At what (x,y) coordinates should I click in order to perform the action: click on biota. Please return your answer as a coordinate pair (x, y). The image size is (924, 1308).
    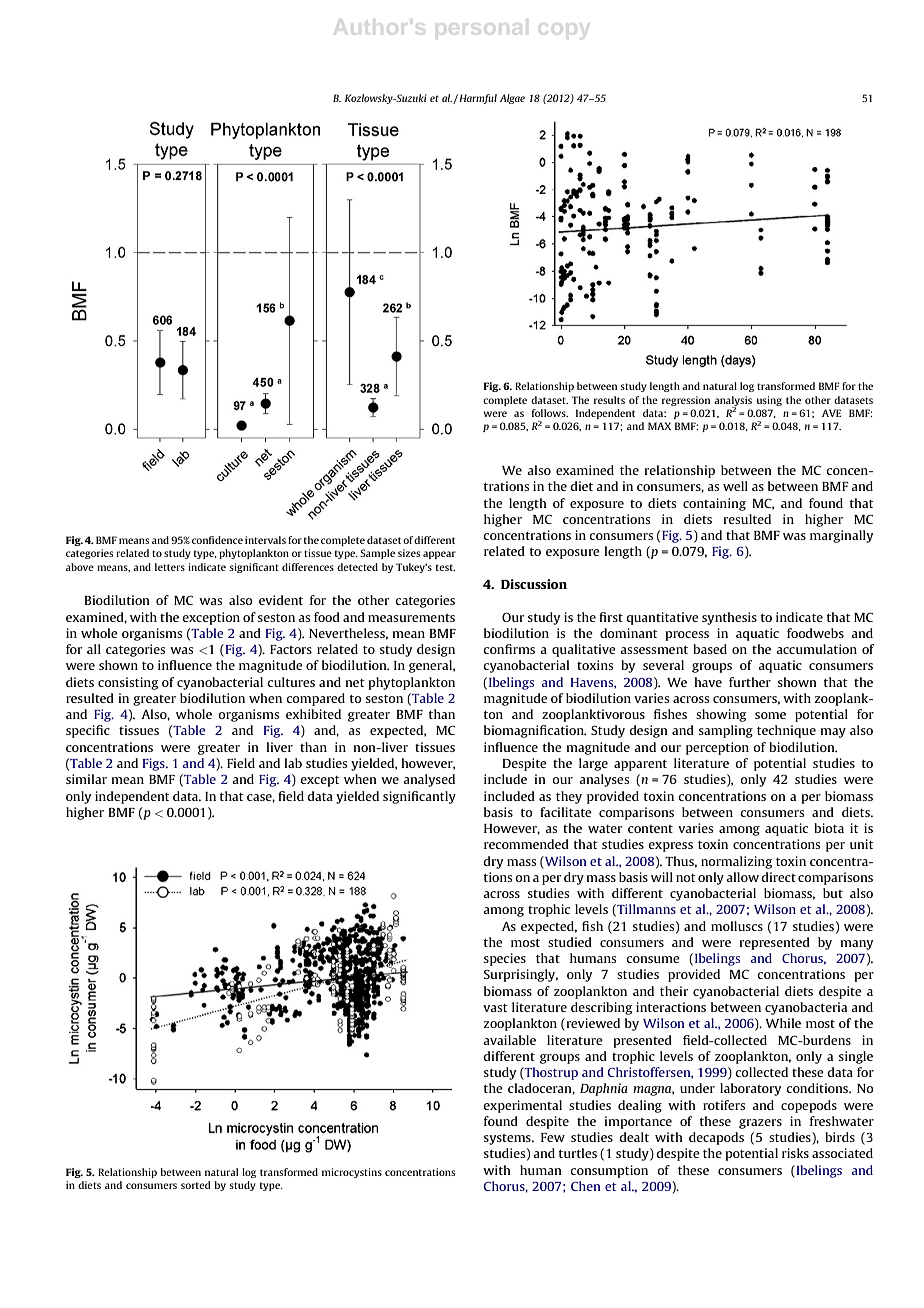
    Looking at the image, I should click on (829, 828).
